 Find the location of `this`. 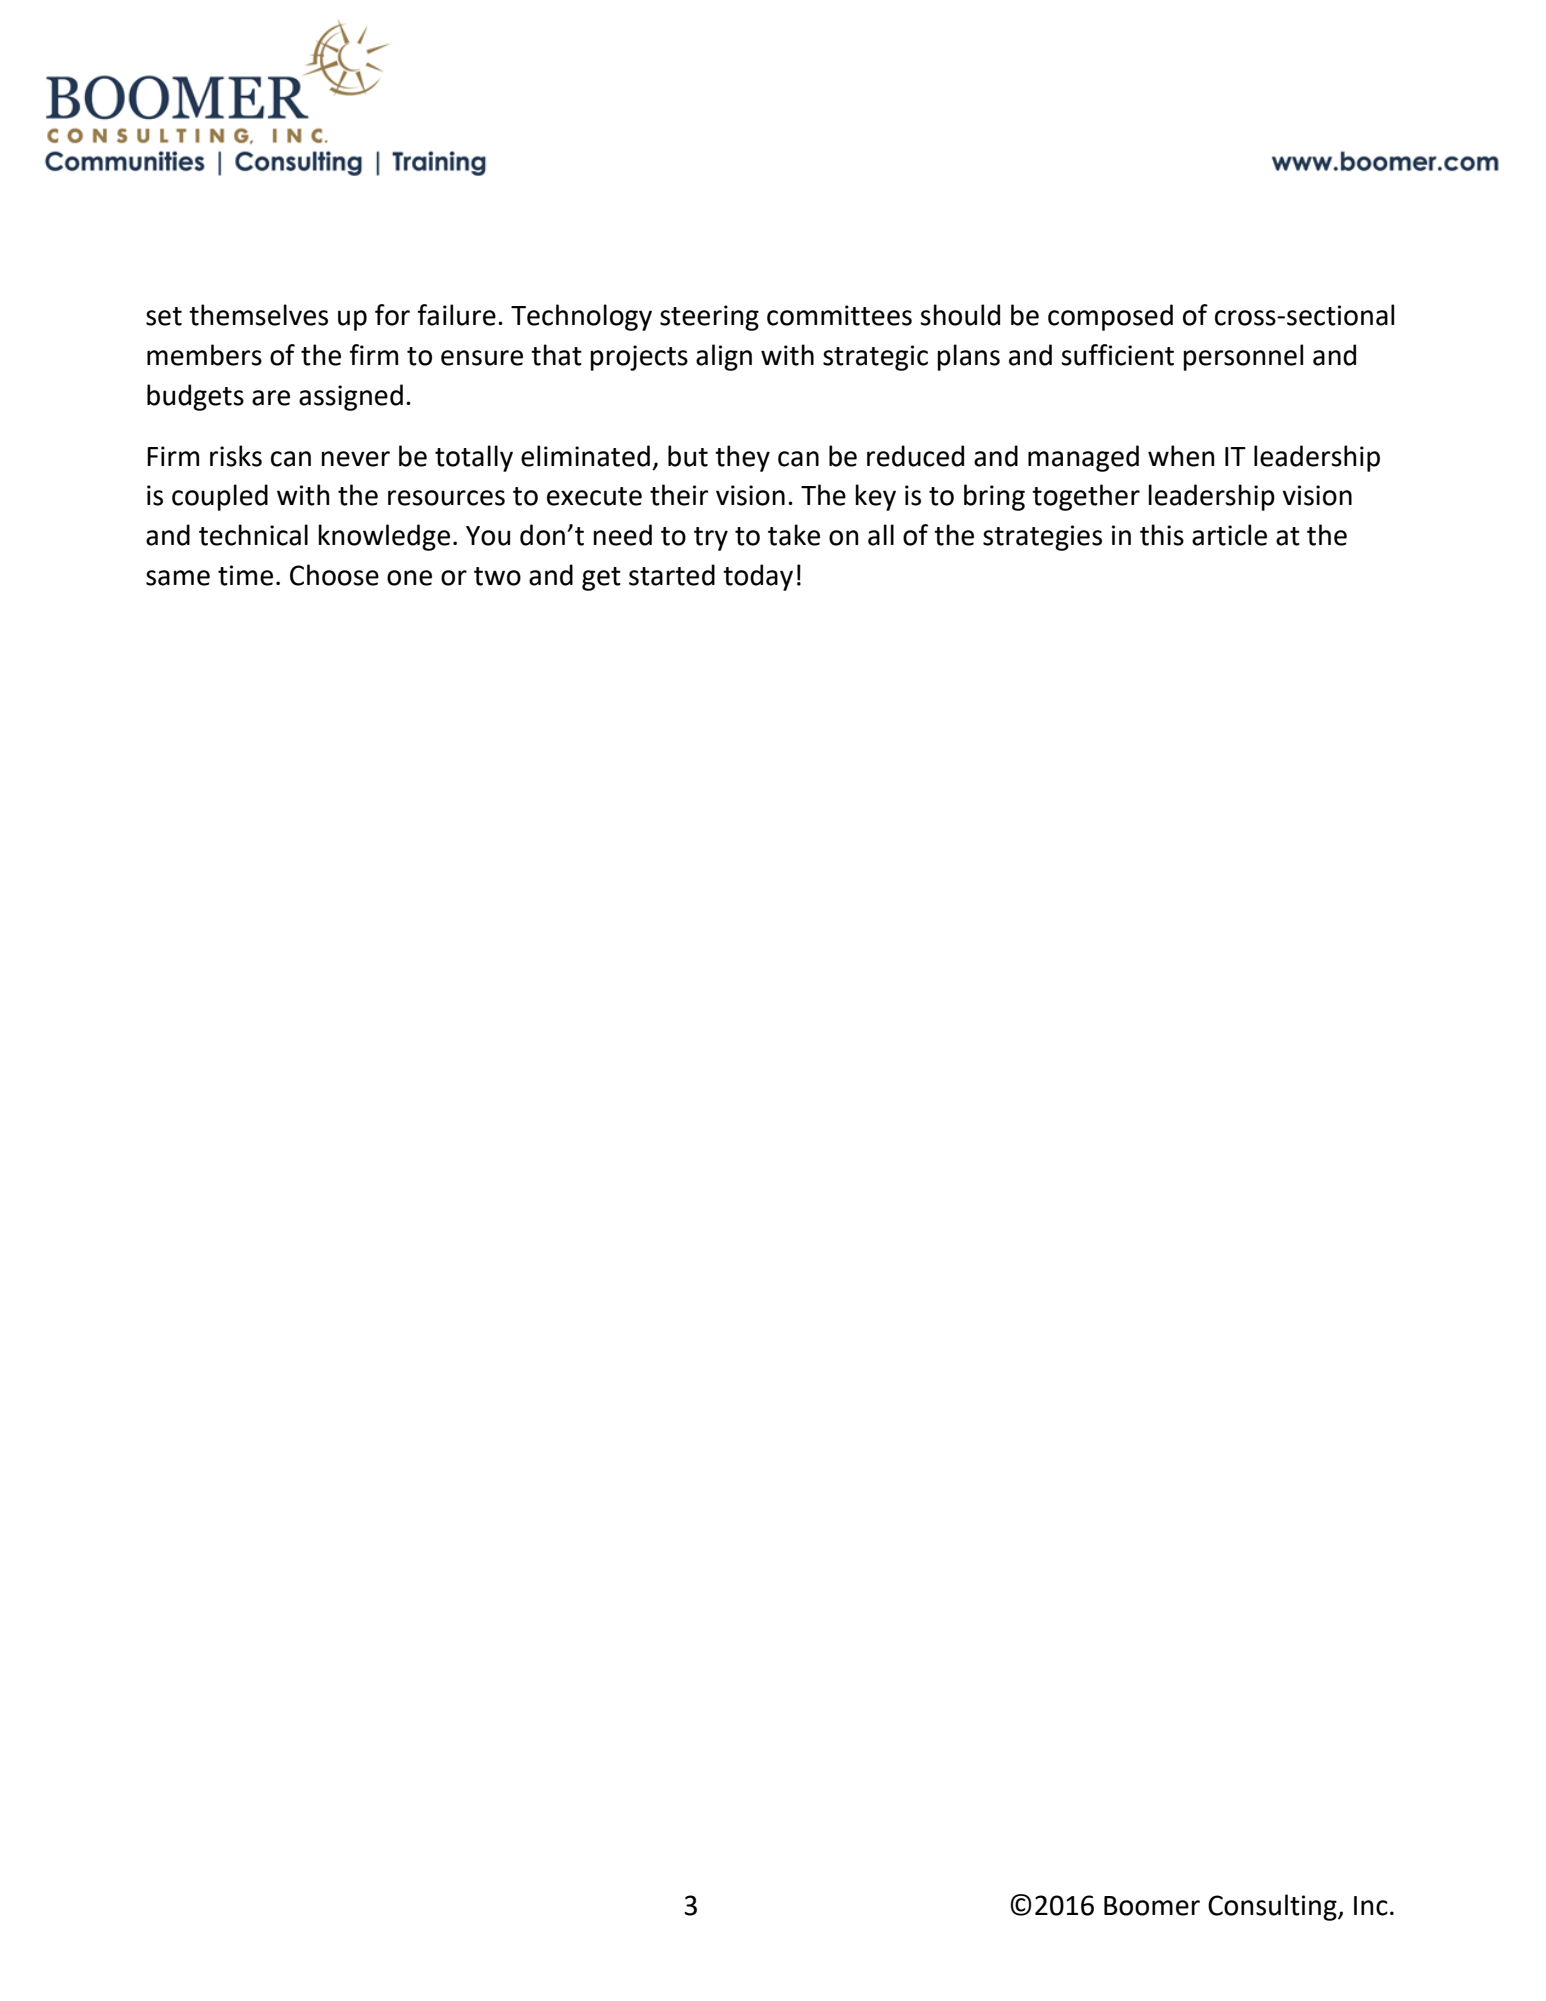

this is located at coordinates (1162, 535).
